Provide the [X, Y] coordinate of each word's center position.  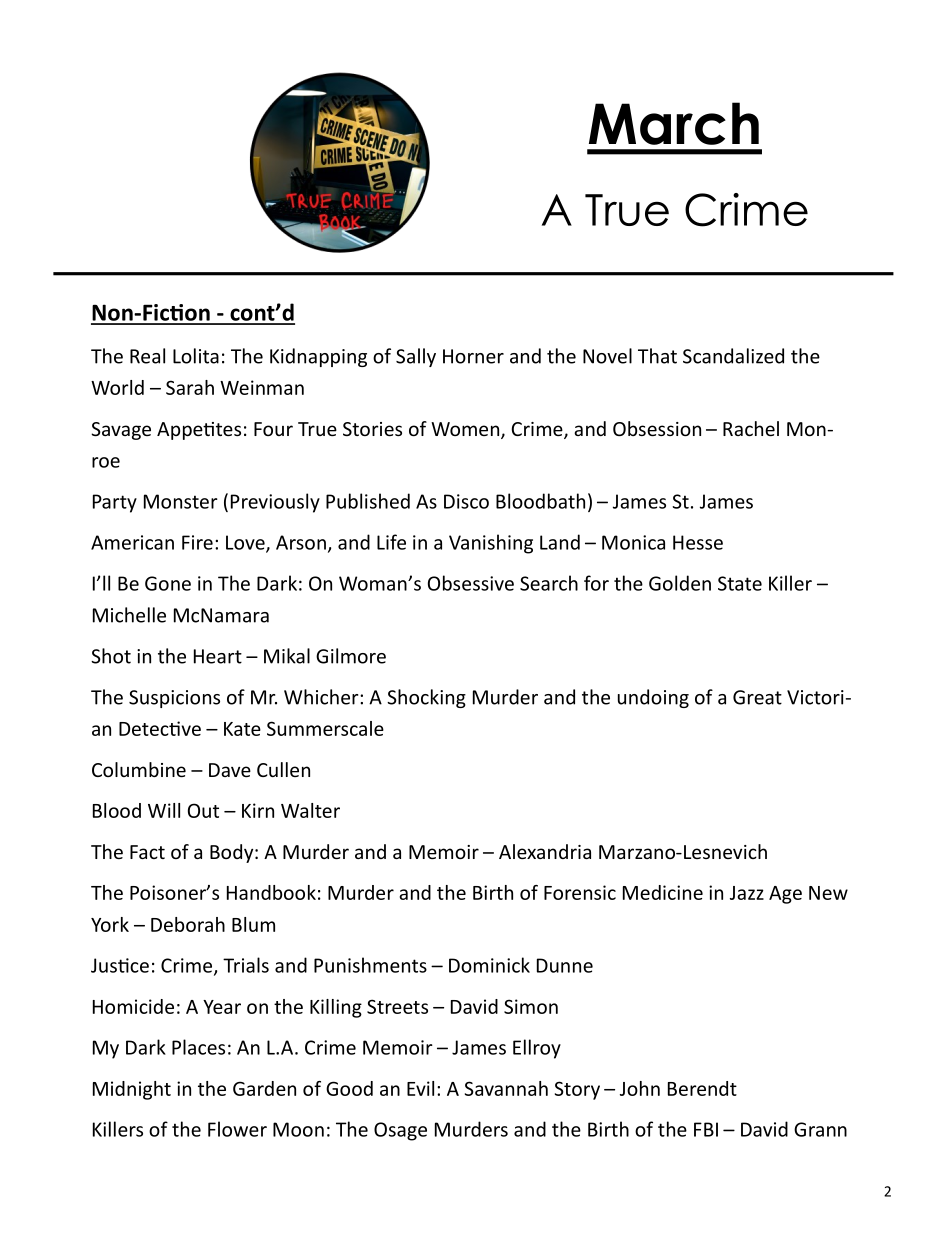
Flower [237, 1129]
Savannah [506, 1088]
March [674, 123]
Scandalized [733, 356]
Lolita [196, 356]
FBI [706, 1129]
